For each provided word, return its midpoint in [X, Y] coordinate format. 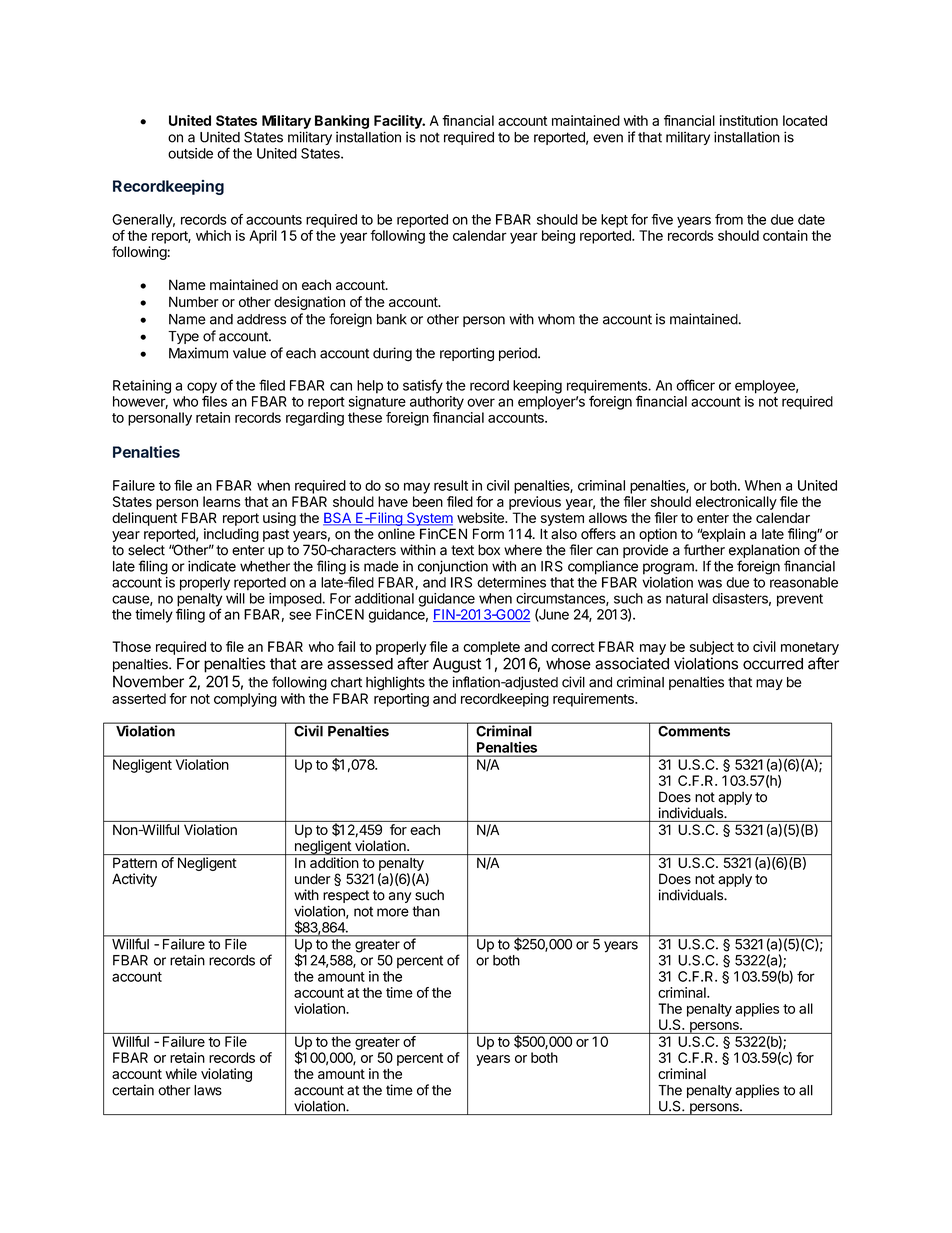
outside [190, 153]
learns [222, 501]
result [451, 485]
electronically [736, 503]
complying [245, 700]
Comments [694, 730]
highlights [395, 683]
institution [749, 120]
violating [226, 1075]
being [558, 237]
